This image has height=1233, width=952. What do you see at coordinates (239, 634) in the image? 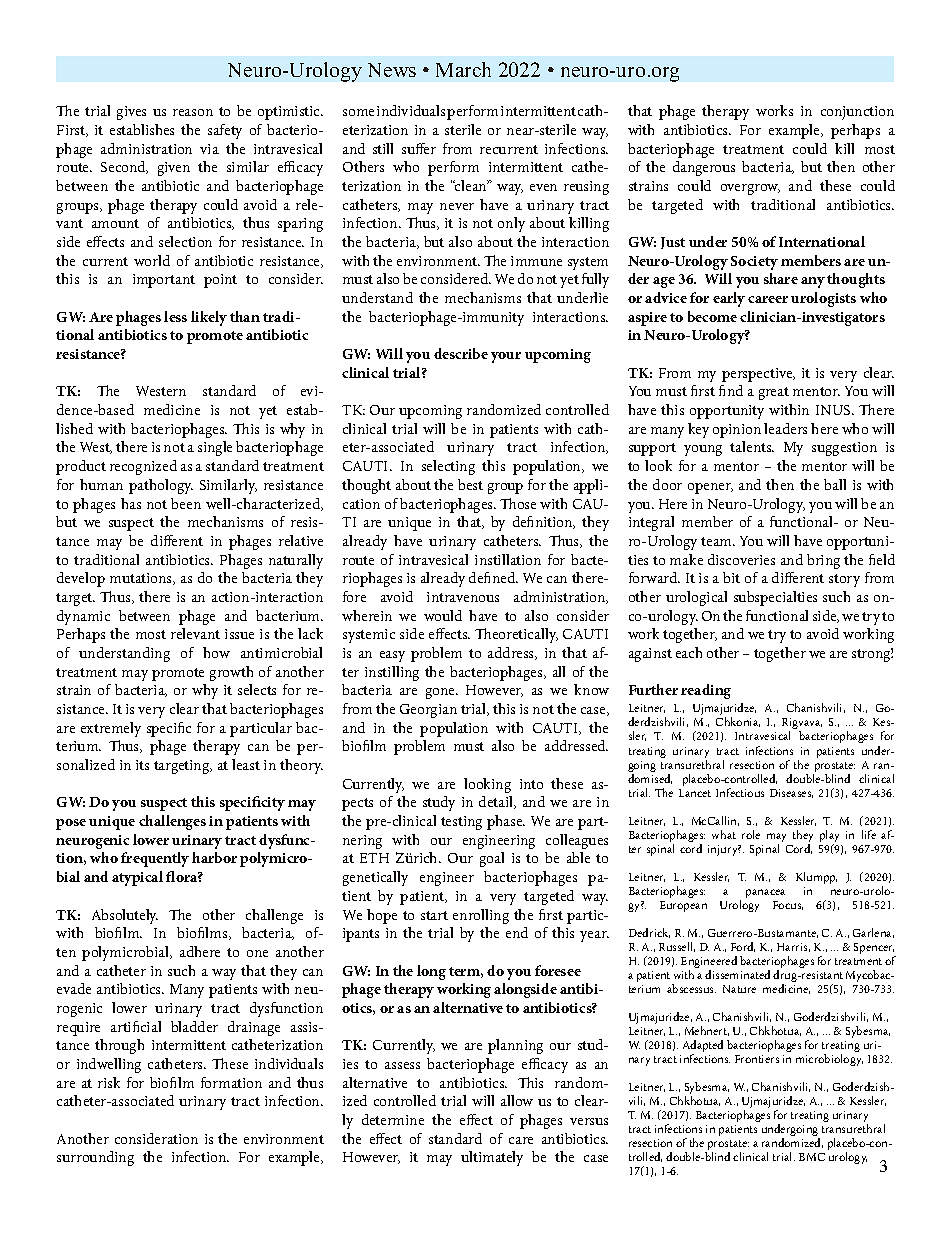
I see `issue` at bounding box center [239, 634].
